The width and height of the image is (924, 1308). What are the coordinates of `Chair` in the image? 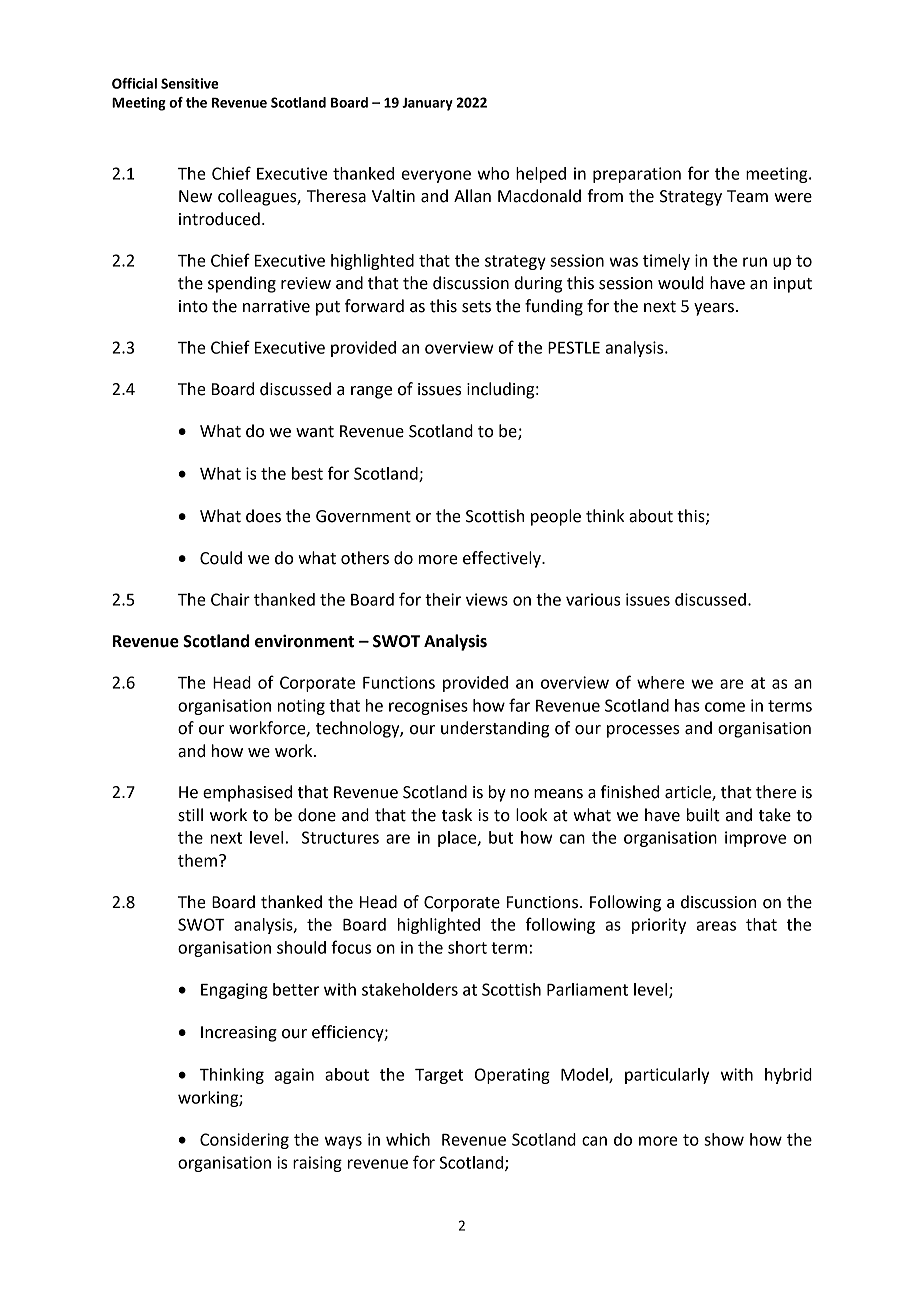 It's located at (230, 599).
